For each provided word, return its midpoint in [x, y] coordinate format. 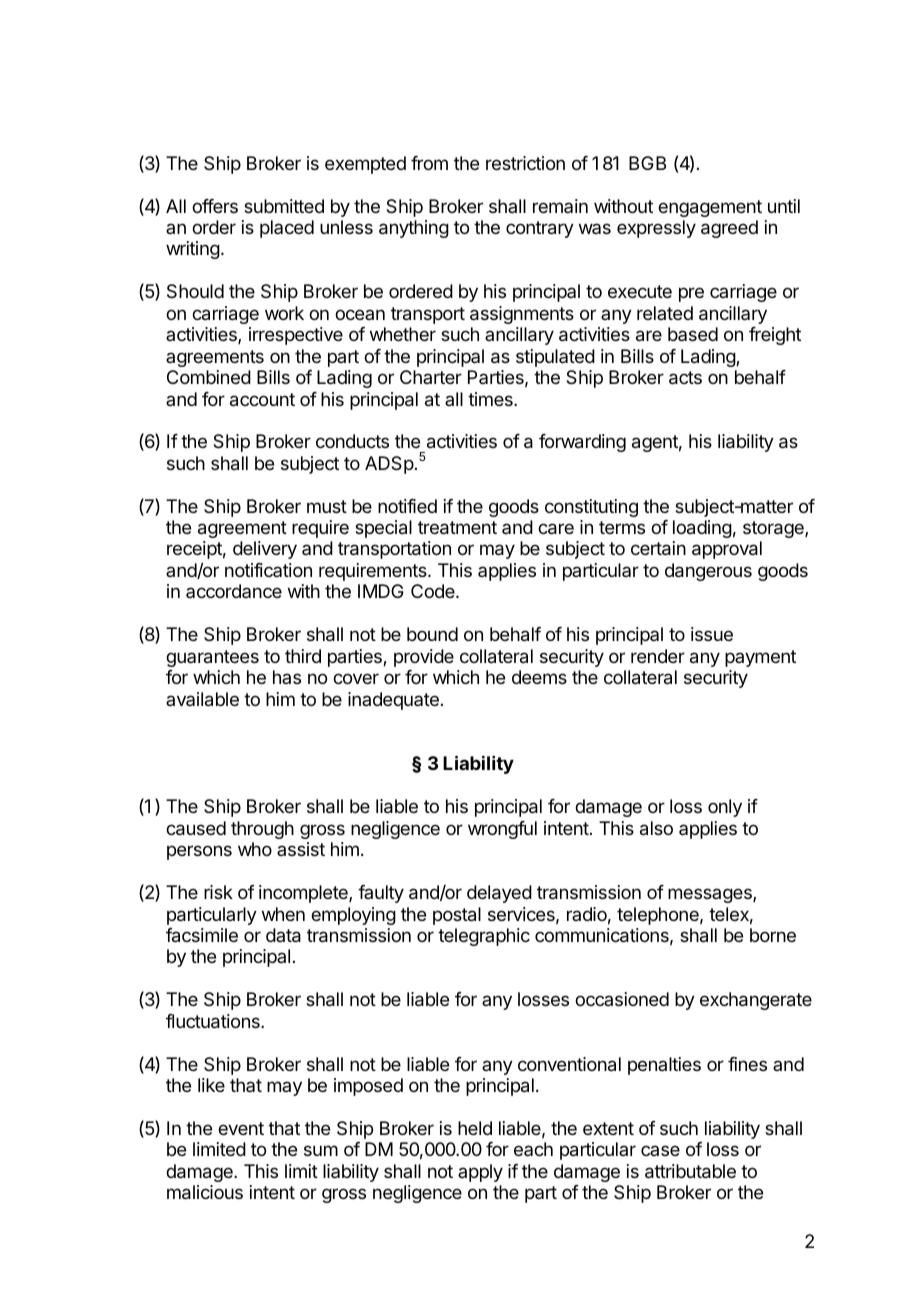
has [287, 677]
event [241, 1128]
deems [539, 677]
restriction [525, 163]
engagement [710, 208]
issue [712, 634]
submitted [284, 206]
